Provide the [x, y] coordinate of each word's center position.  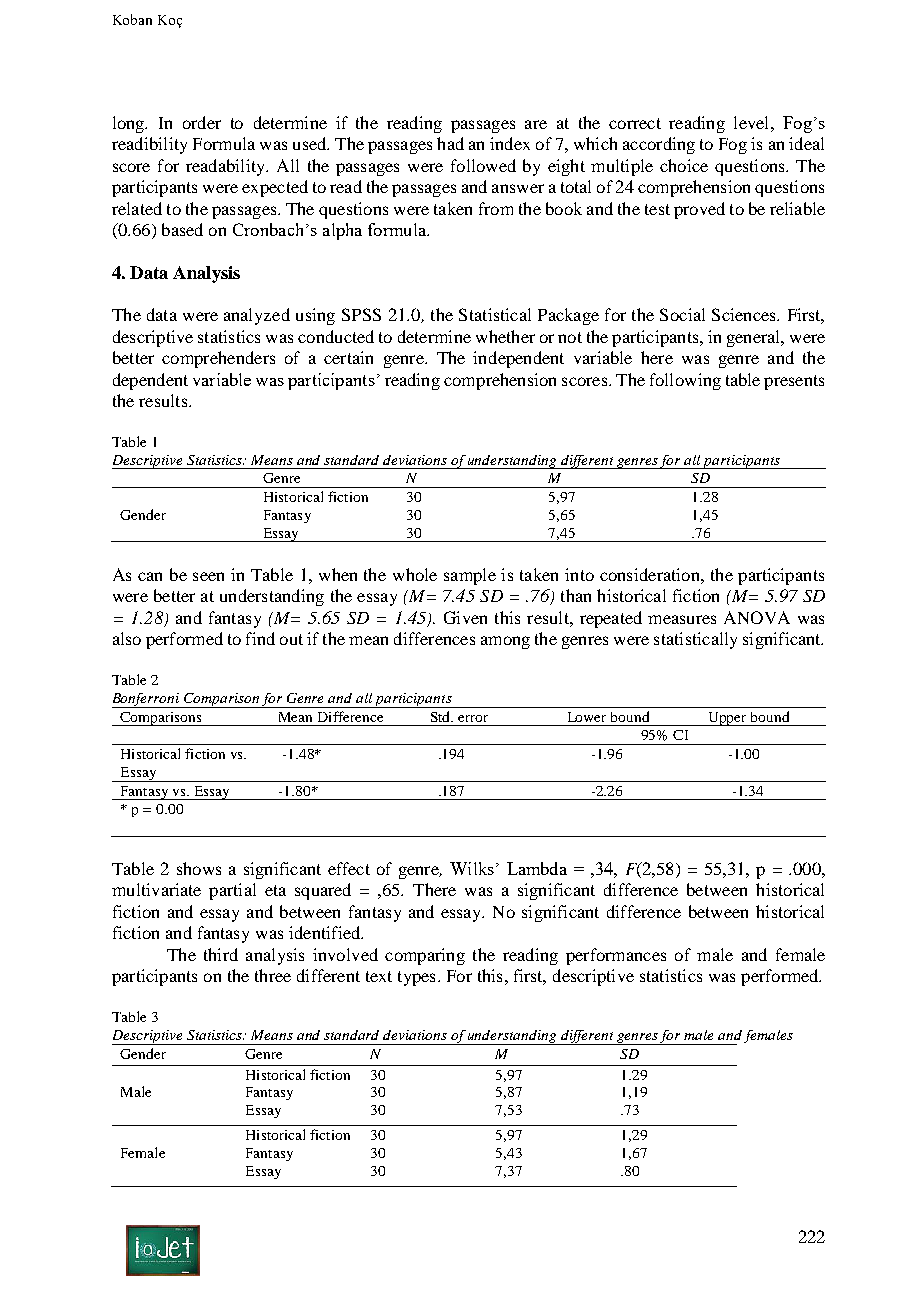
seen [208, 576]
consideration [651, 574]
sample [470, 576]
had [450, 143]
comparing [425, 956]
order [202, 122]
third [221, 954]
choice [684, 165]
